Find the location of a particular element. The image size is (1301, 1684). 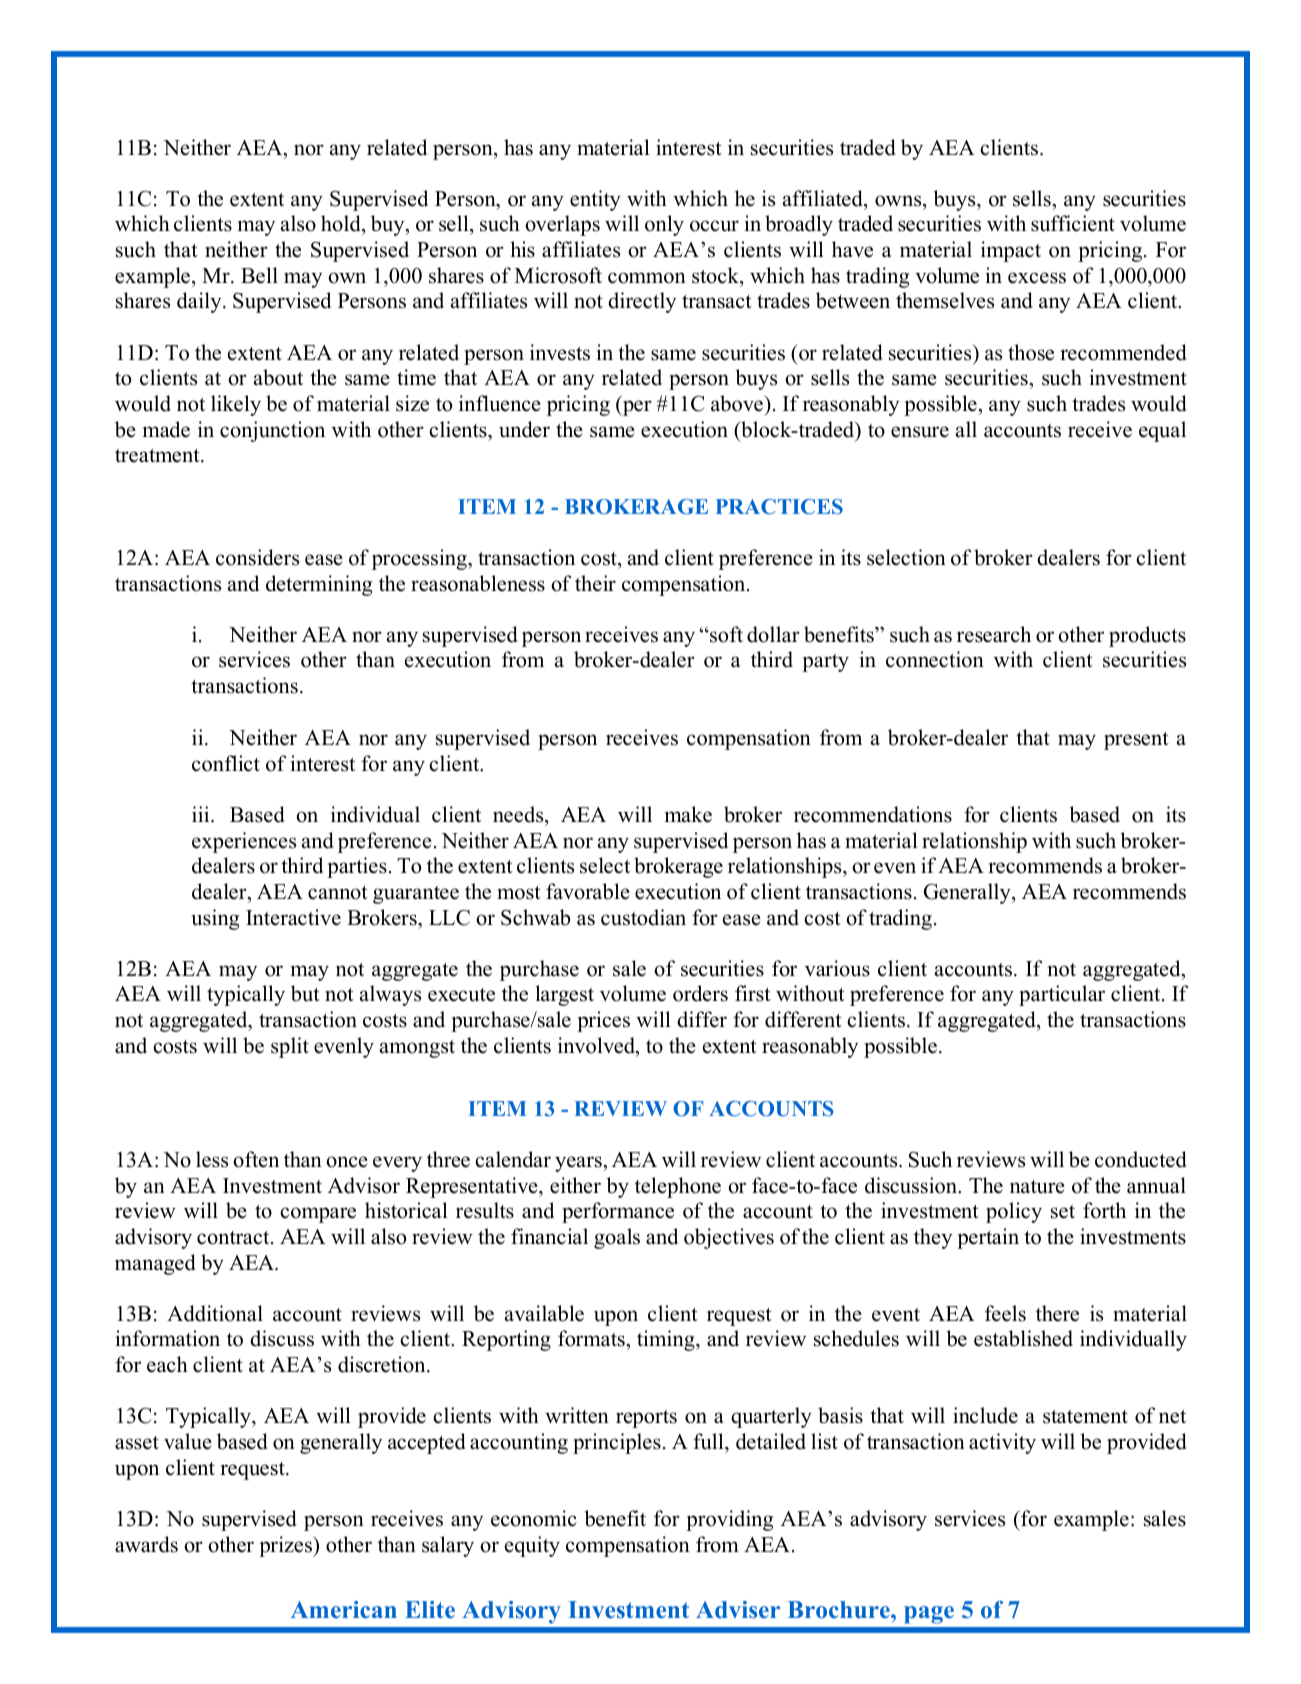

Adviser is located at coordinates (738, 1610).
